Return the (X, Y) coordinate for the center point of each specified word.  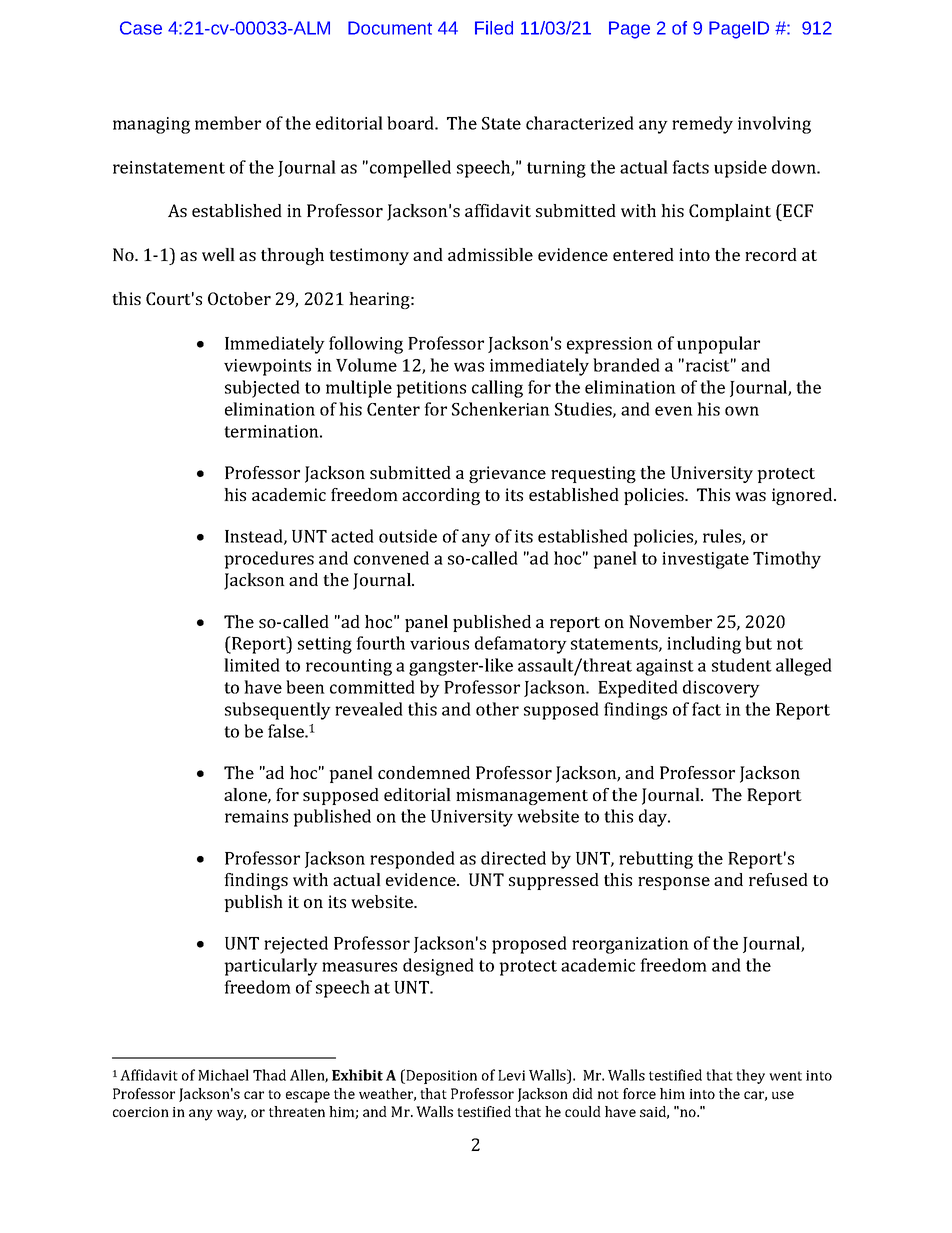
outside (408, 536)
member (228, 123)
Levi (511, 1075)
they (750, 1076)
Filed (494, 28)
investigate (705, 560)
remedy (702, 125)
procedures (269, 560)
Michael (223, 1075)
